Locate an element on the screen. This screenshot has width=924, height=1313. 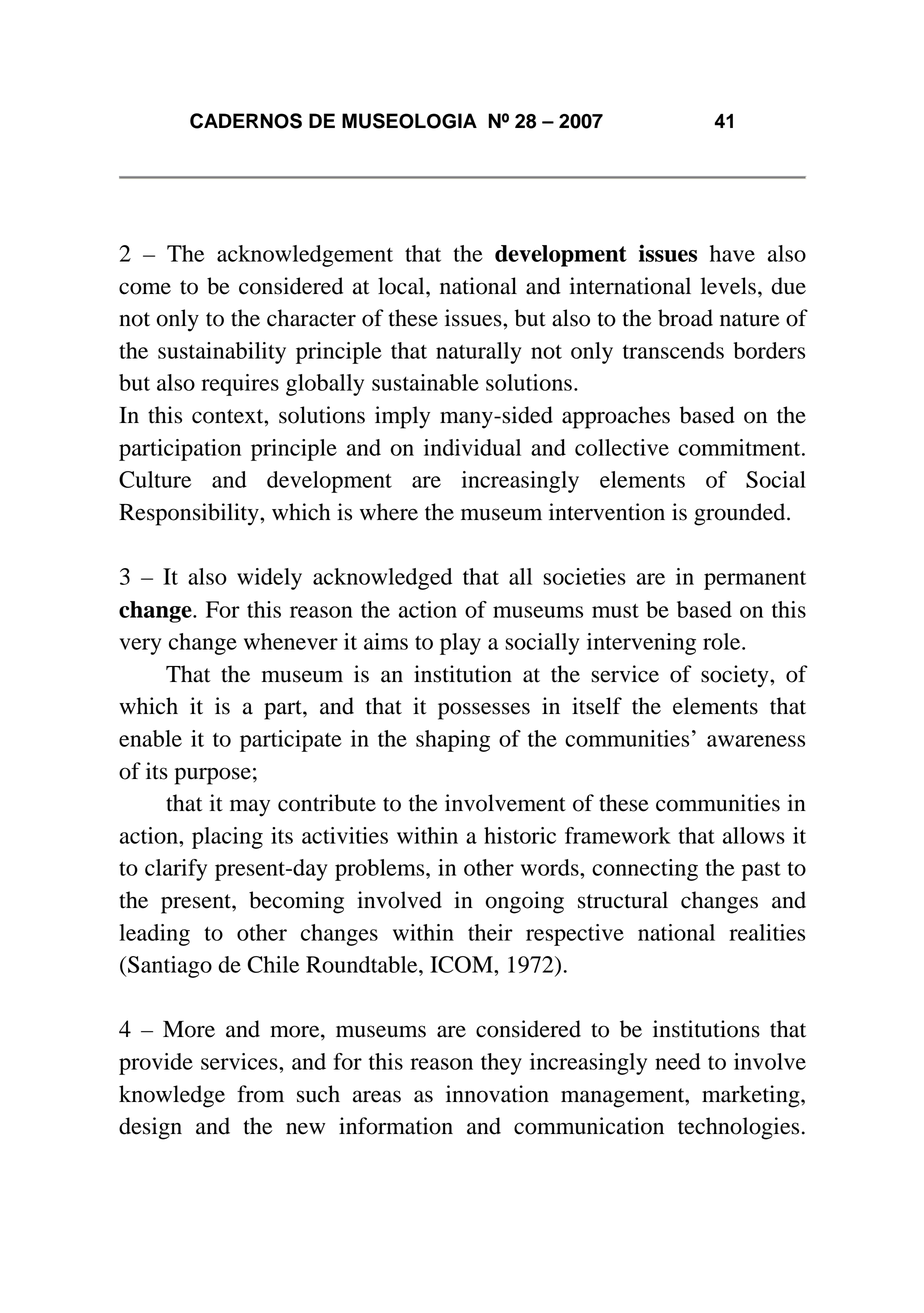
levels is located at coordinates (728, 286).
